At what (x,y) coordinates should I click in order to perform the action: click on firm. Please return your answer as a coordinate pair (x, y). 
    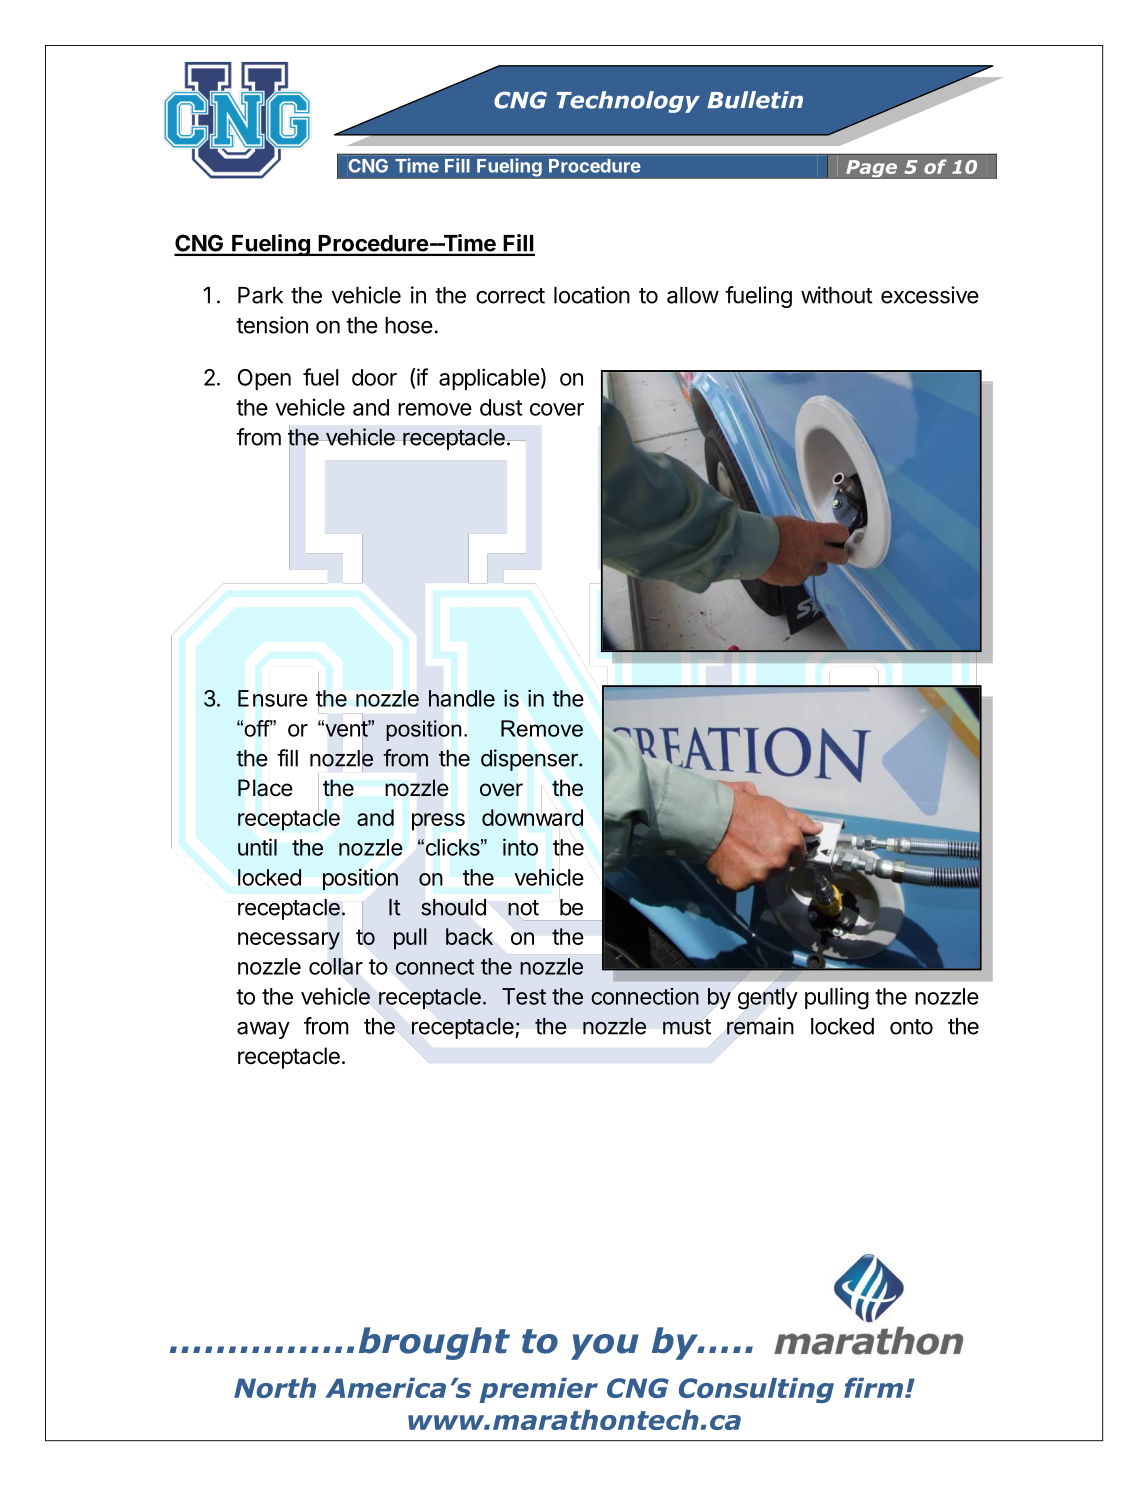
    Looking at the image, I should click on (873, 1387).
